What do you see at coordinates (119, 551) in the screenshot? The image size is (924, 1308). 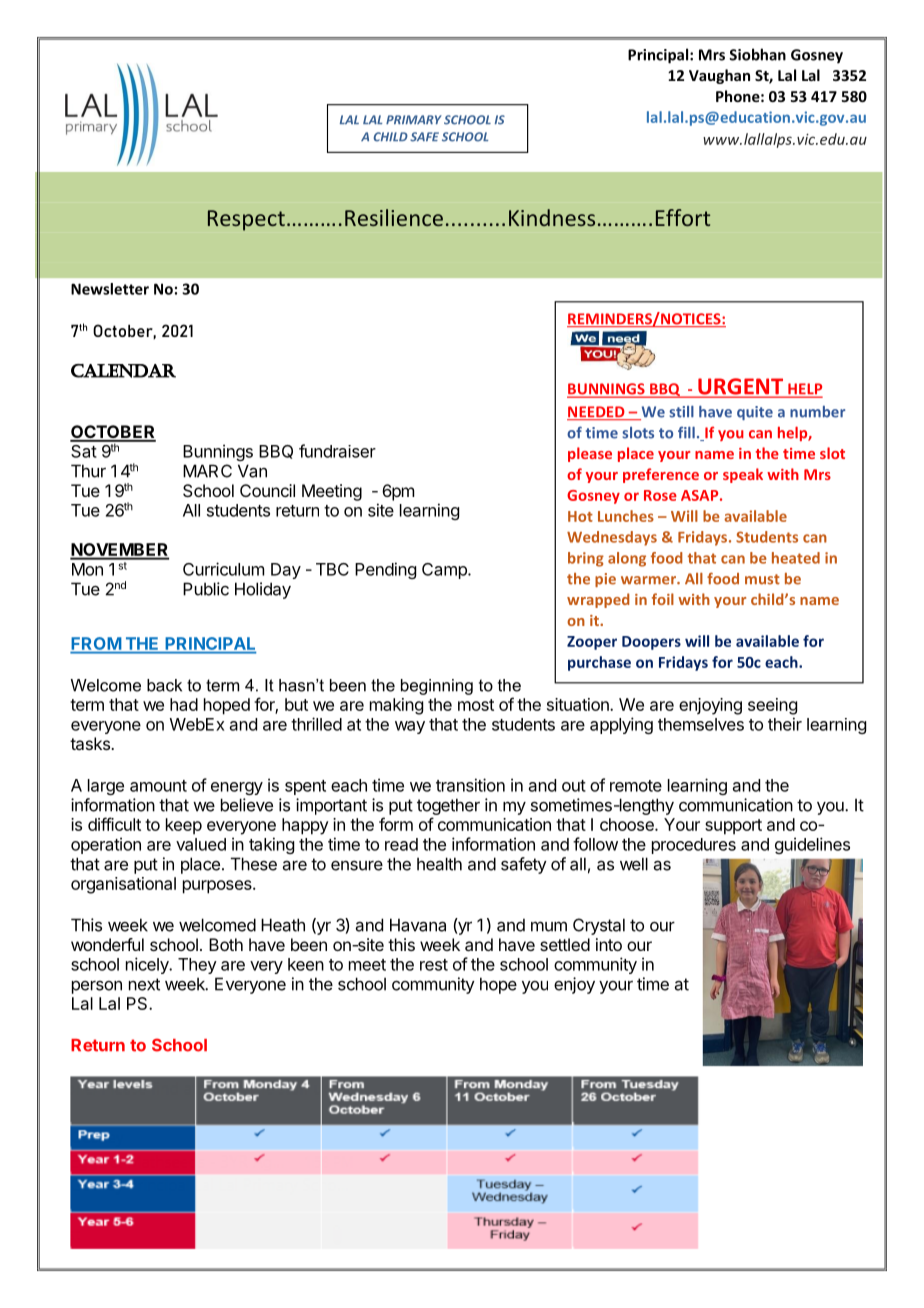 I see `NOVEMBER` at bounding box center [119, 551].
